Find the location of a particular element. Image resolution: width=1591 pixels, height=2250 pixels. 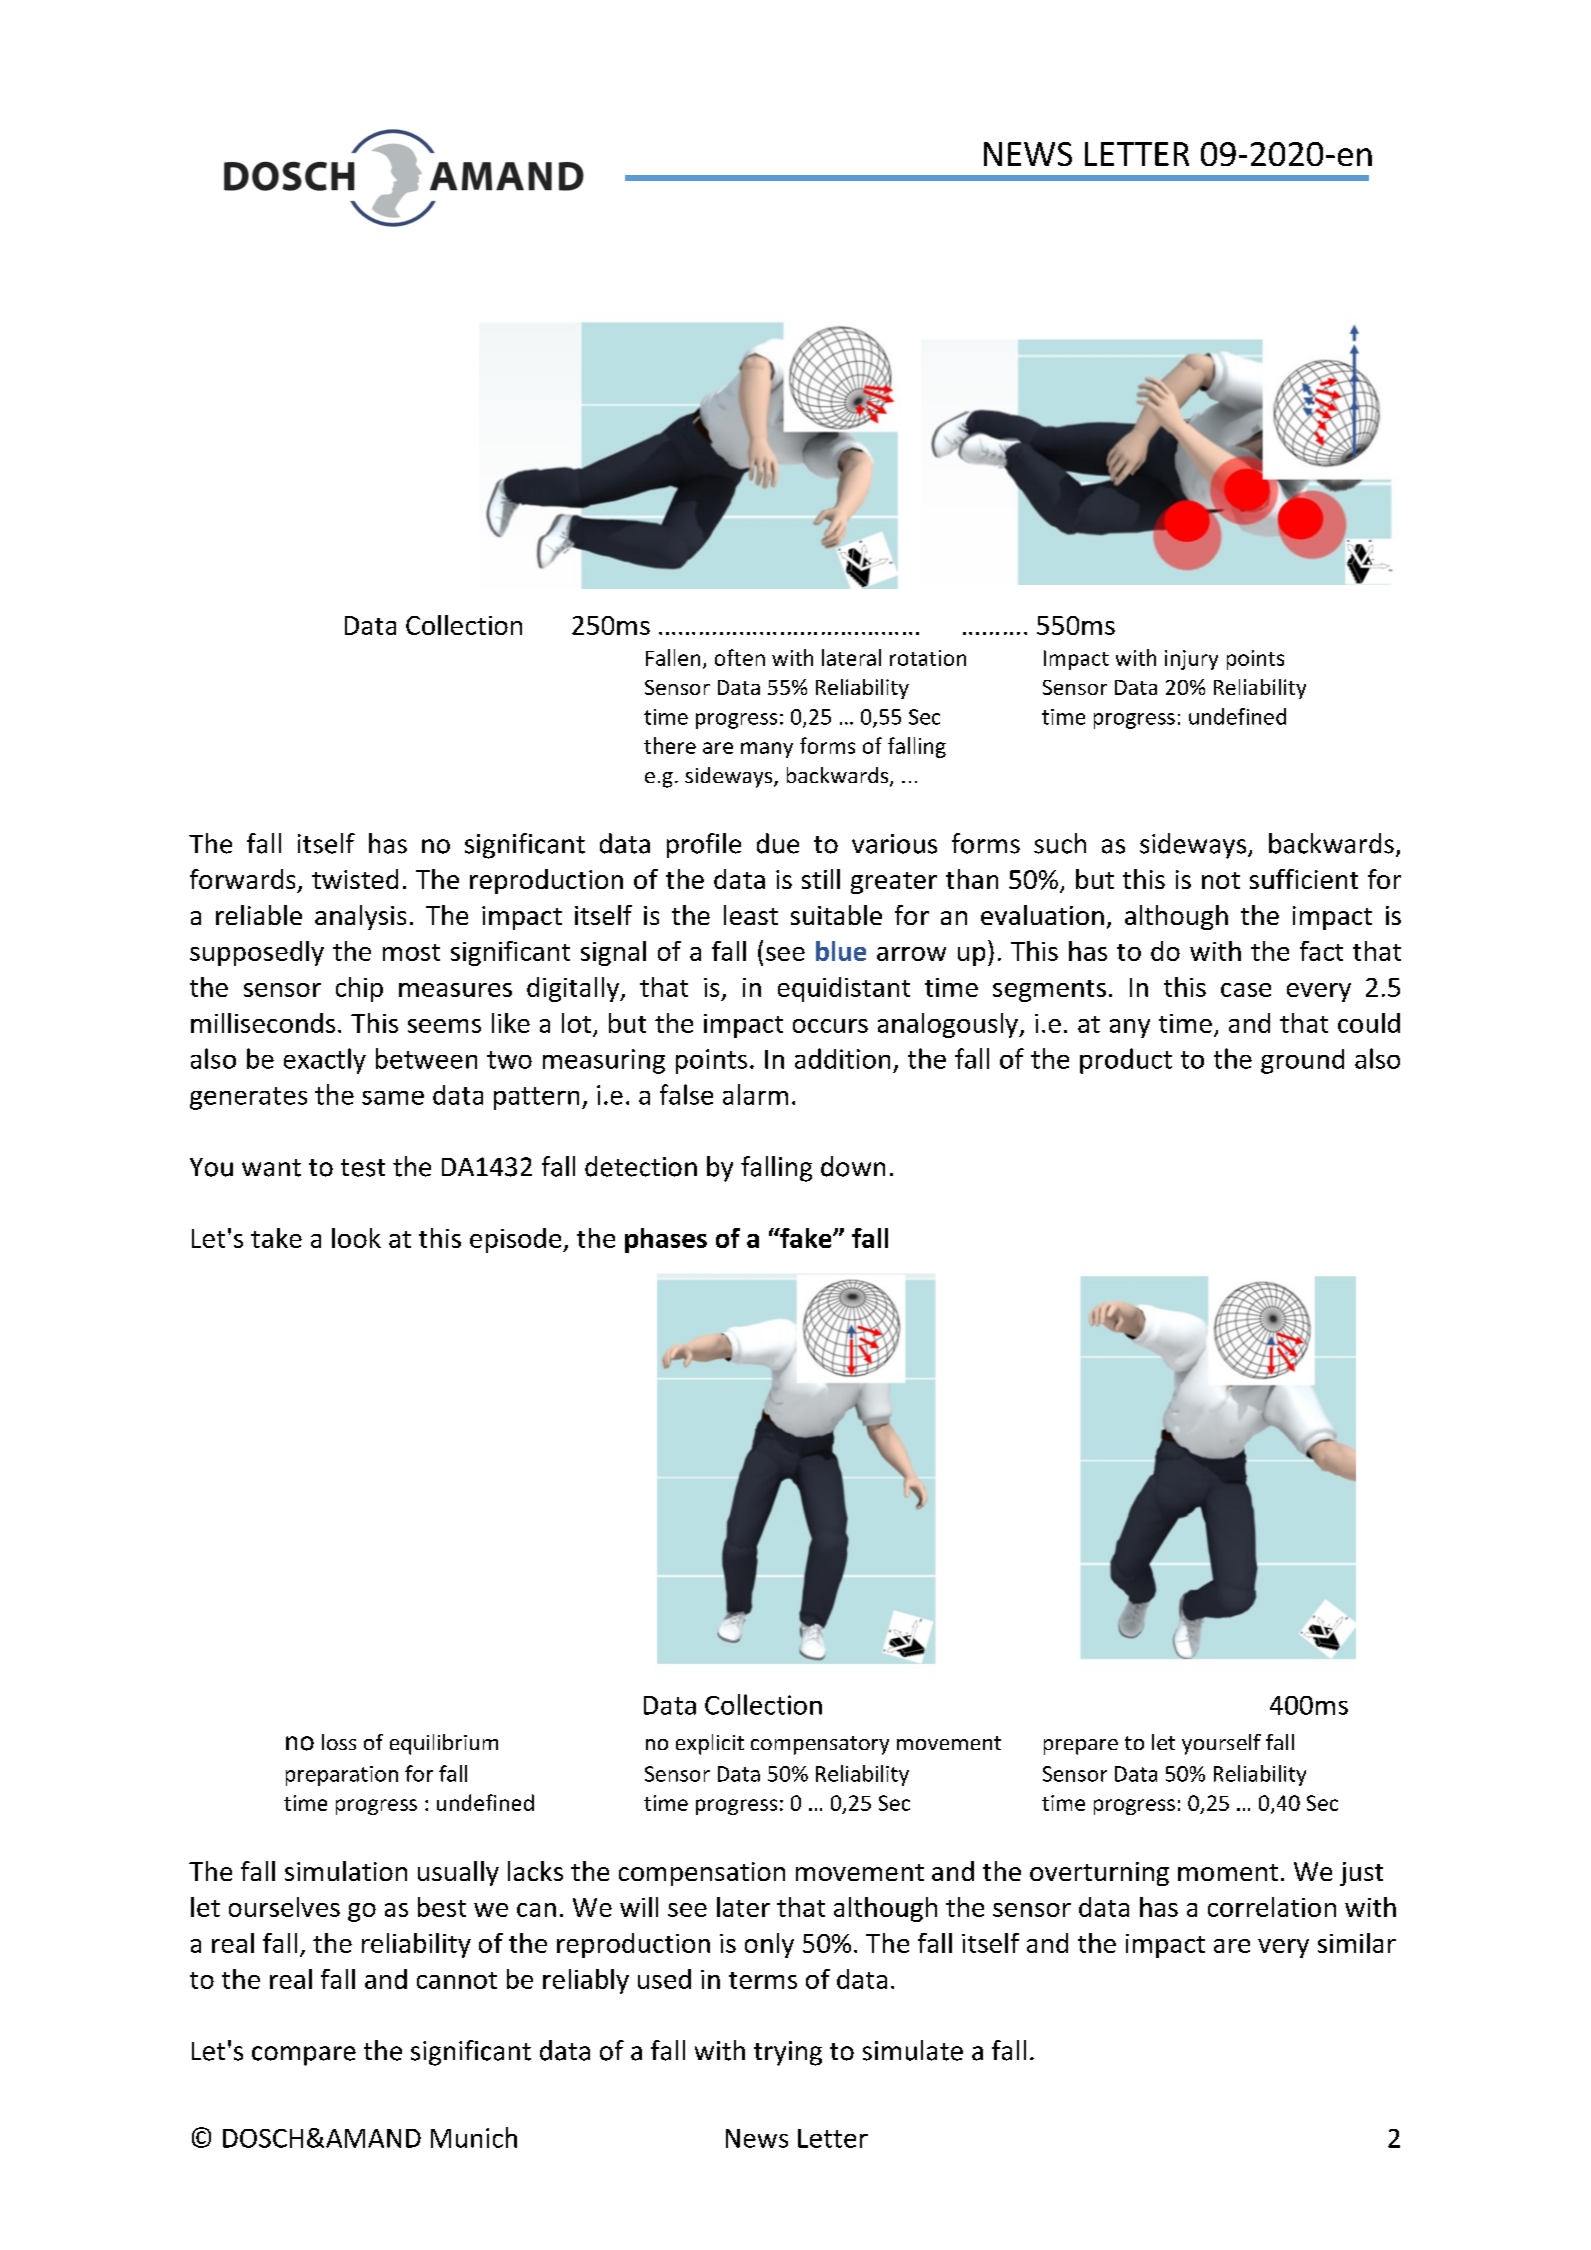

many is located at coordinates (767, 750).
